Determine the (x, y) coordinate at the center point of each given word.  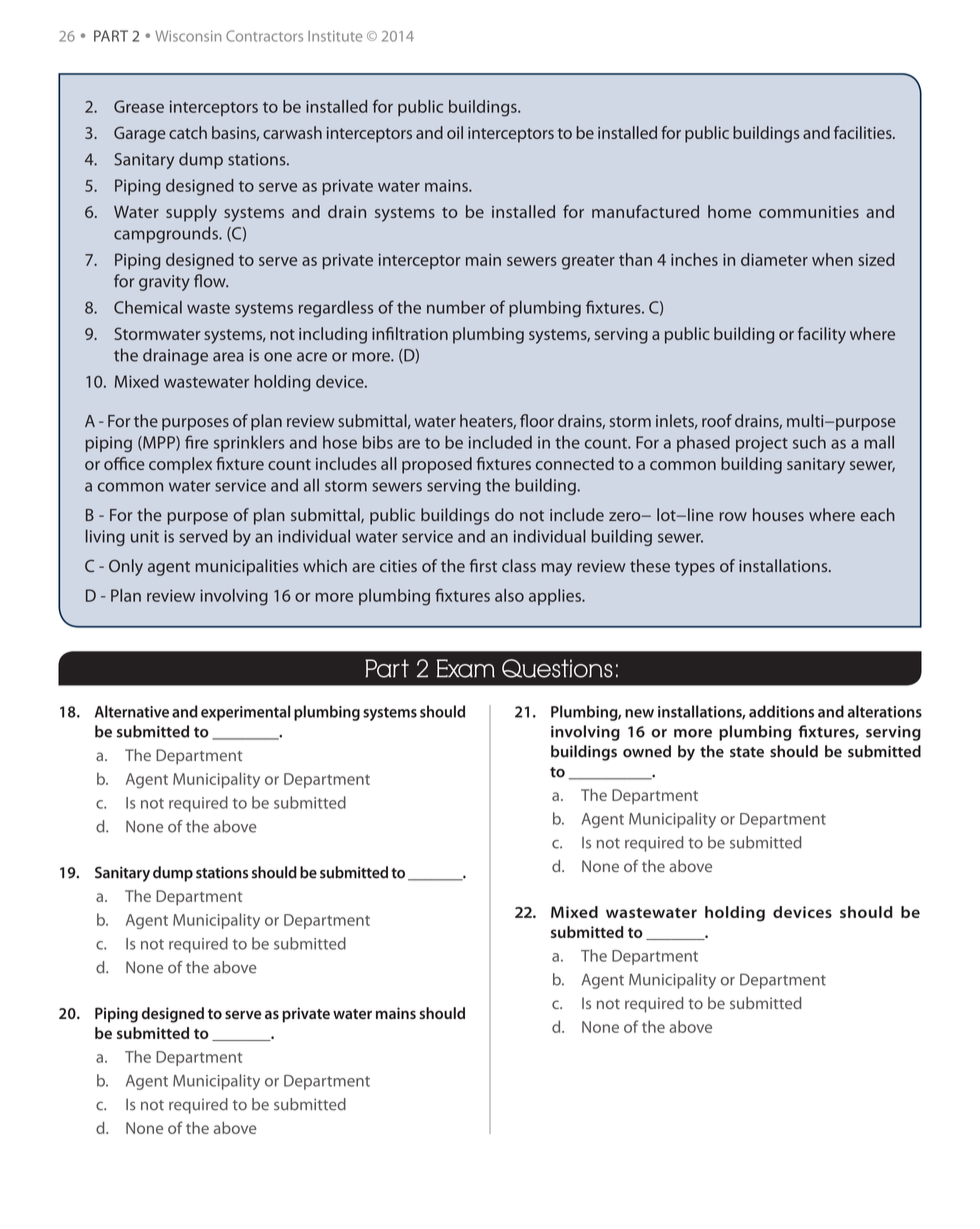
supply (191, 213)
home (729, 211)
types (695, 568)
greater (588, 262)
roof (717, 420)
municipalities (246, 567)
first (483, 565)
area (228, 357)
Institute (335, 36)
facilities (864, 132)
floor (537, 420)
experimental (245, 713)
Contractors (264, 36)
